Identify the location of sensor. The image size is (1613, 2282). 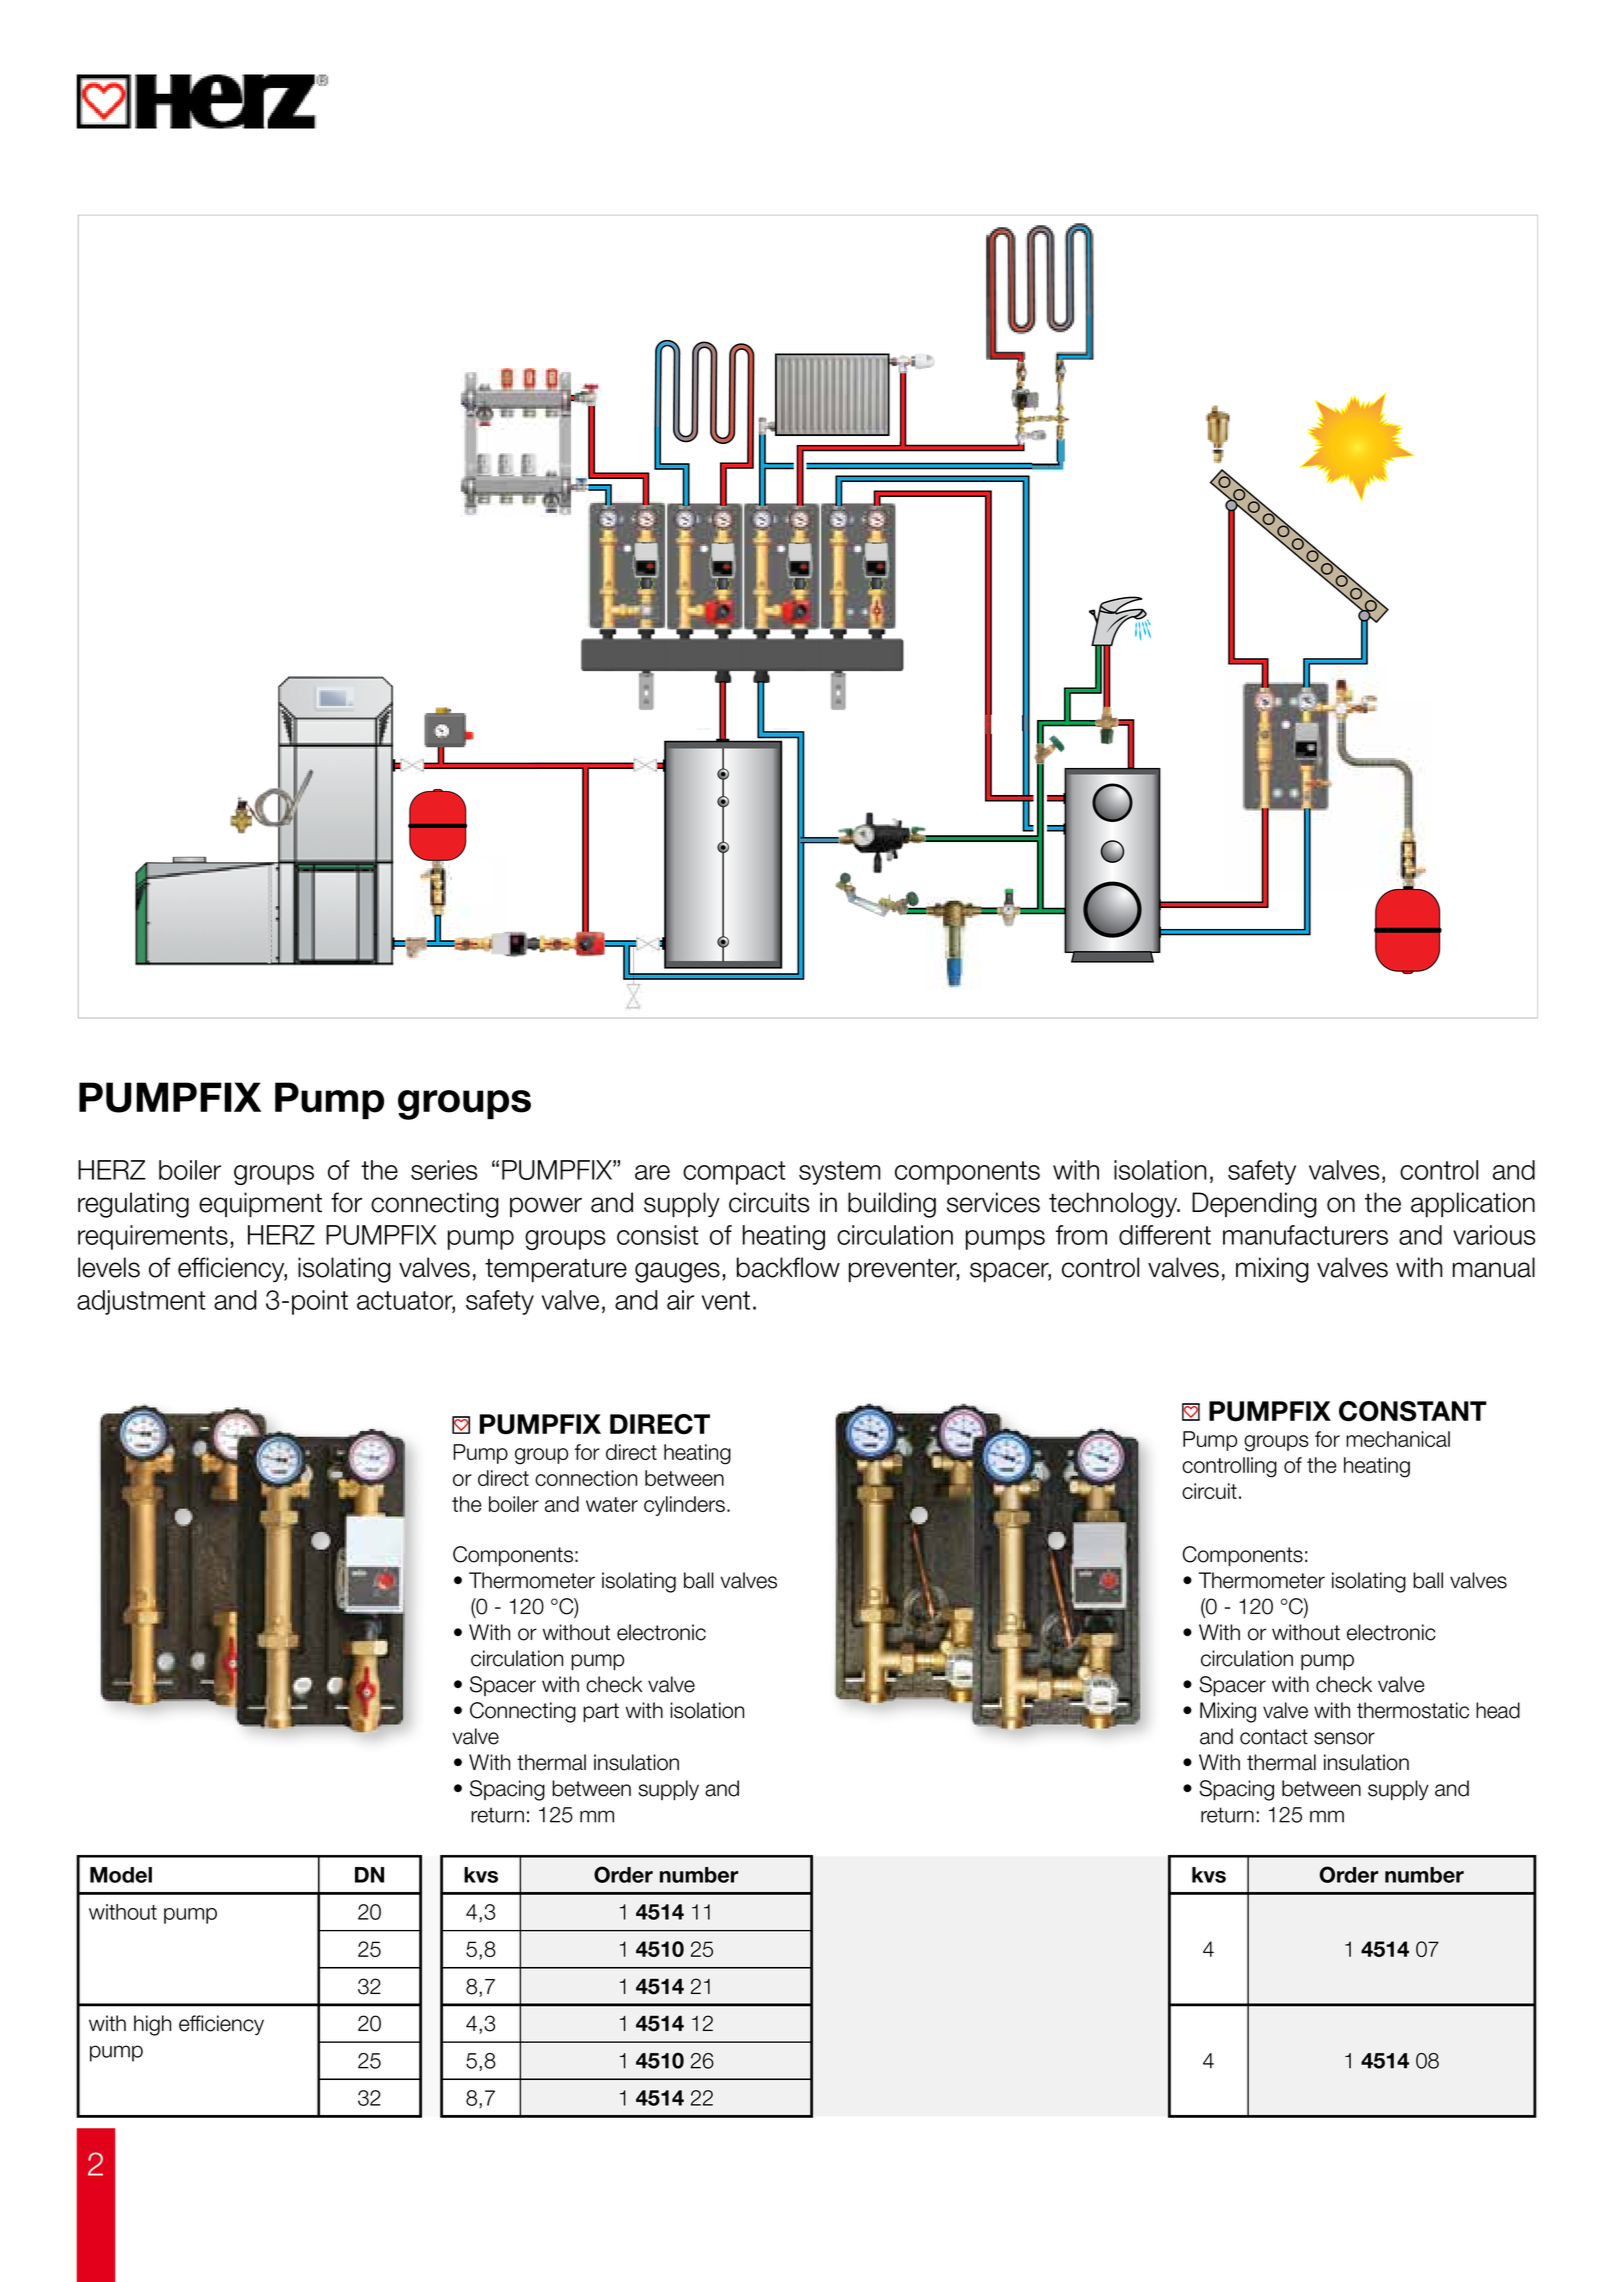
(1344, 1738).
